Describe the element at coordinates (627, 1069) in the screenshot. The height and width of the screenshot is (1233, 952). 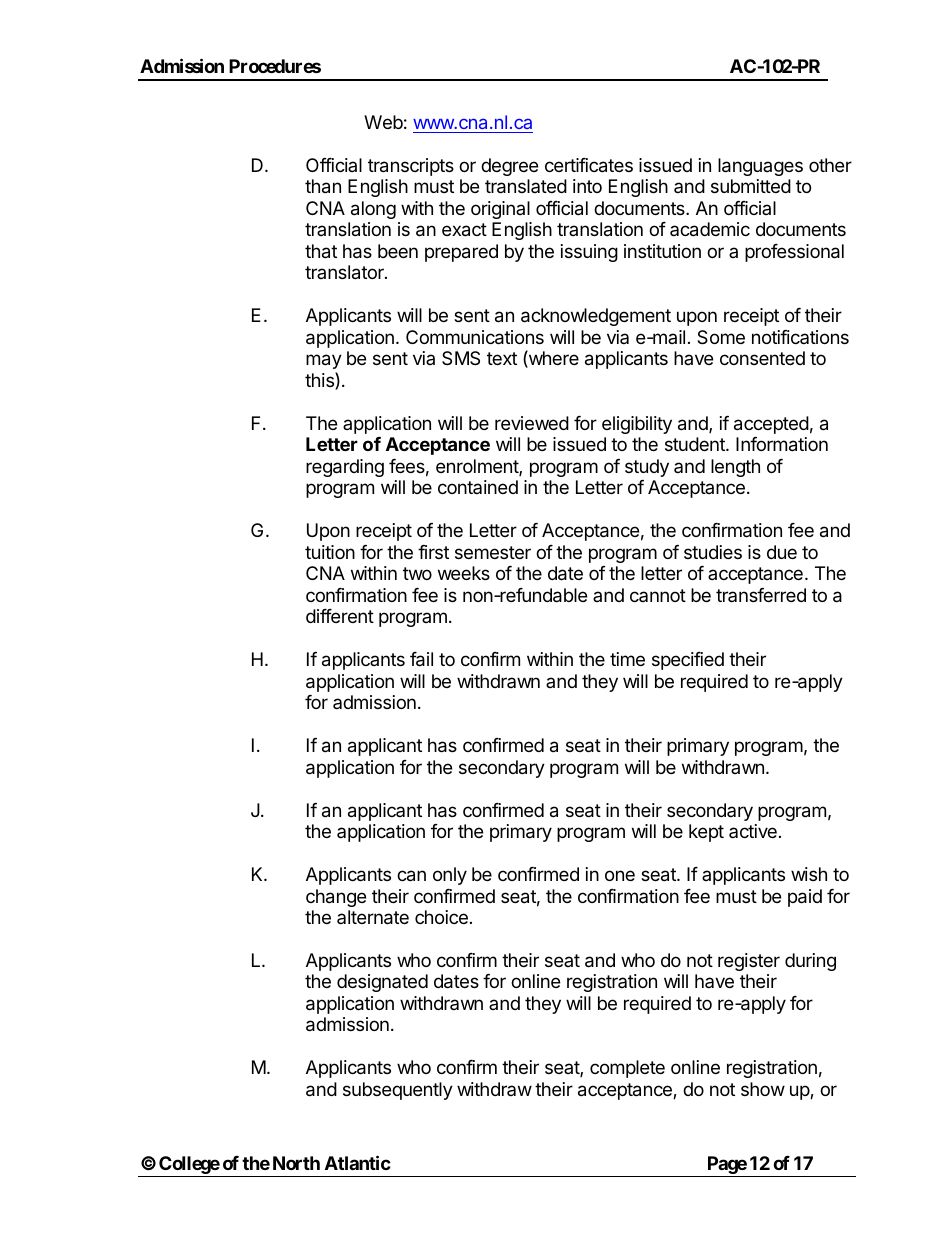
I see `complete` at that location.
